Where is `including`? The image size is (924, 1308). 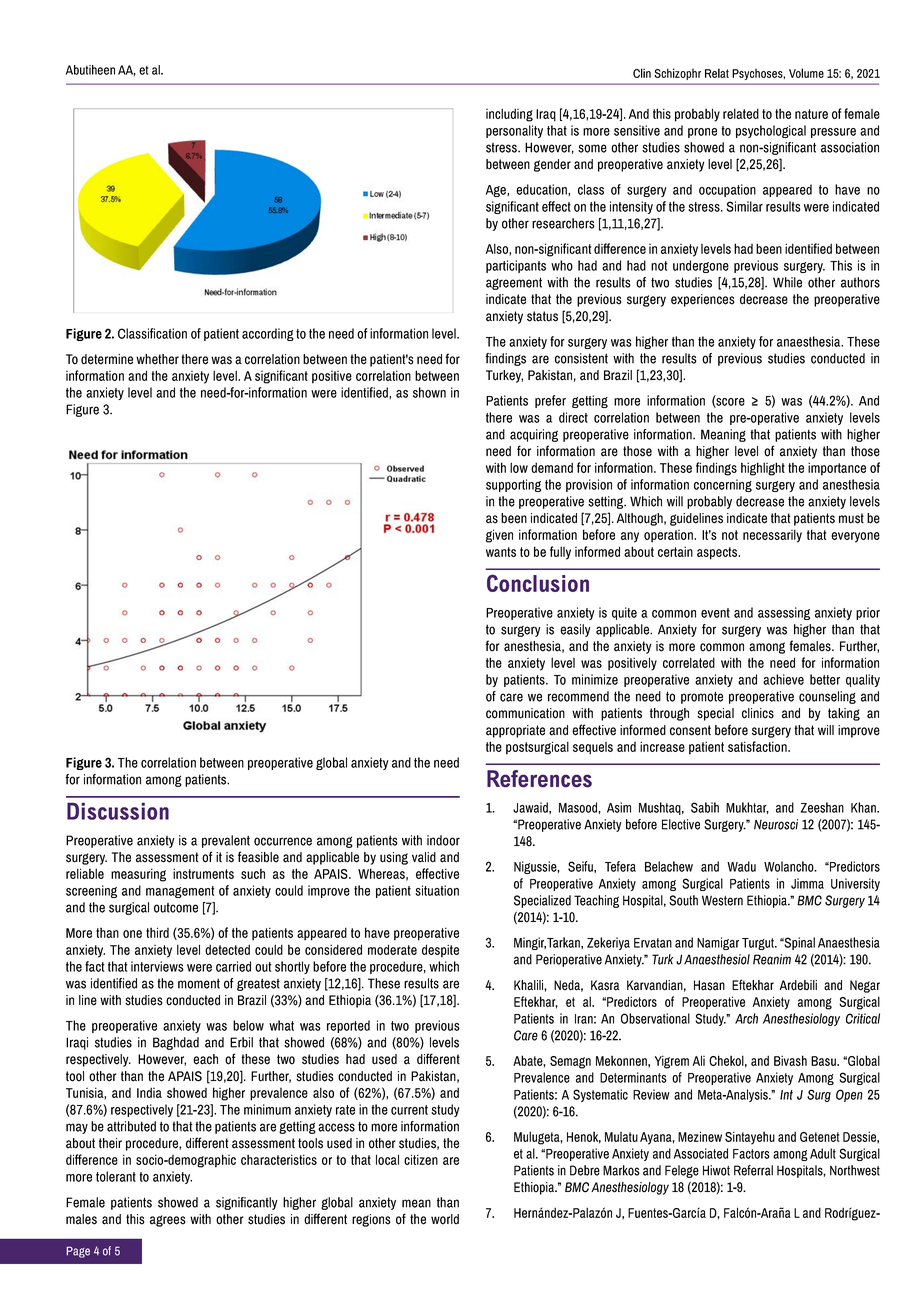
including is located at coordinates (509, 115).
